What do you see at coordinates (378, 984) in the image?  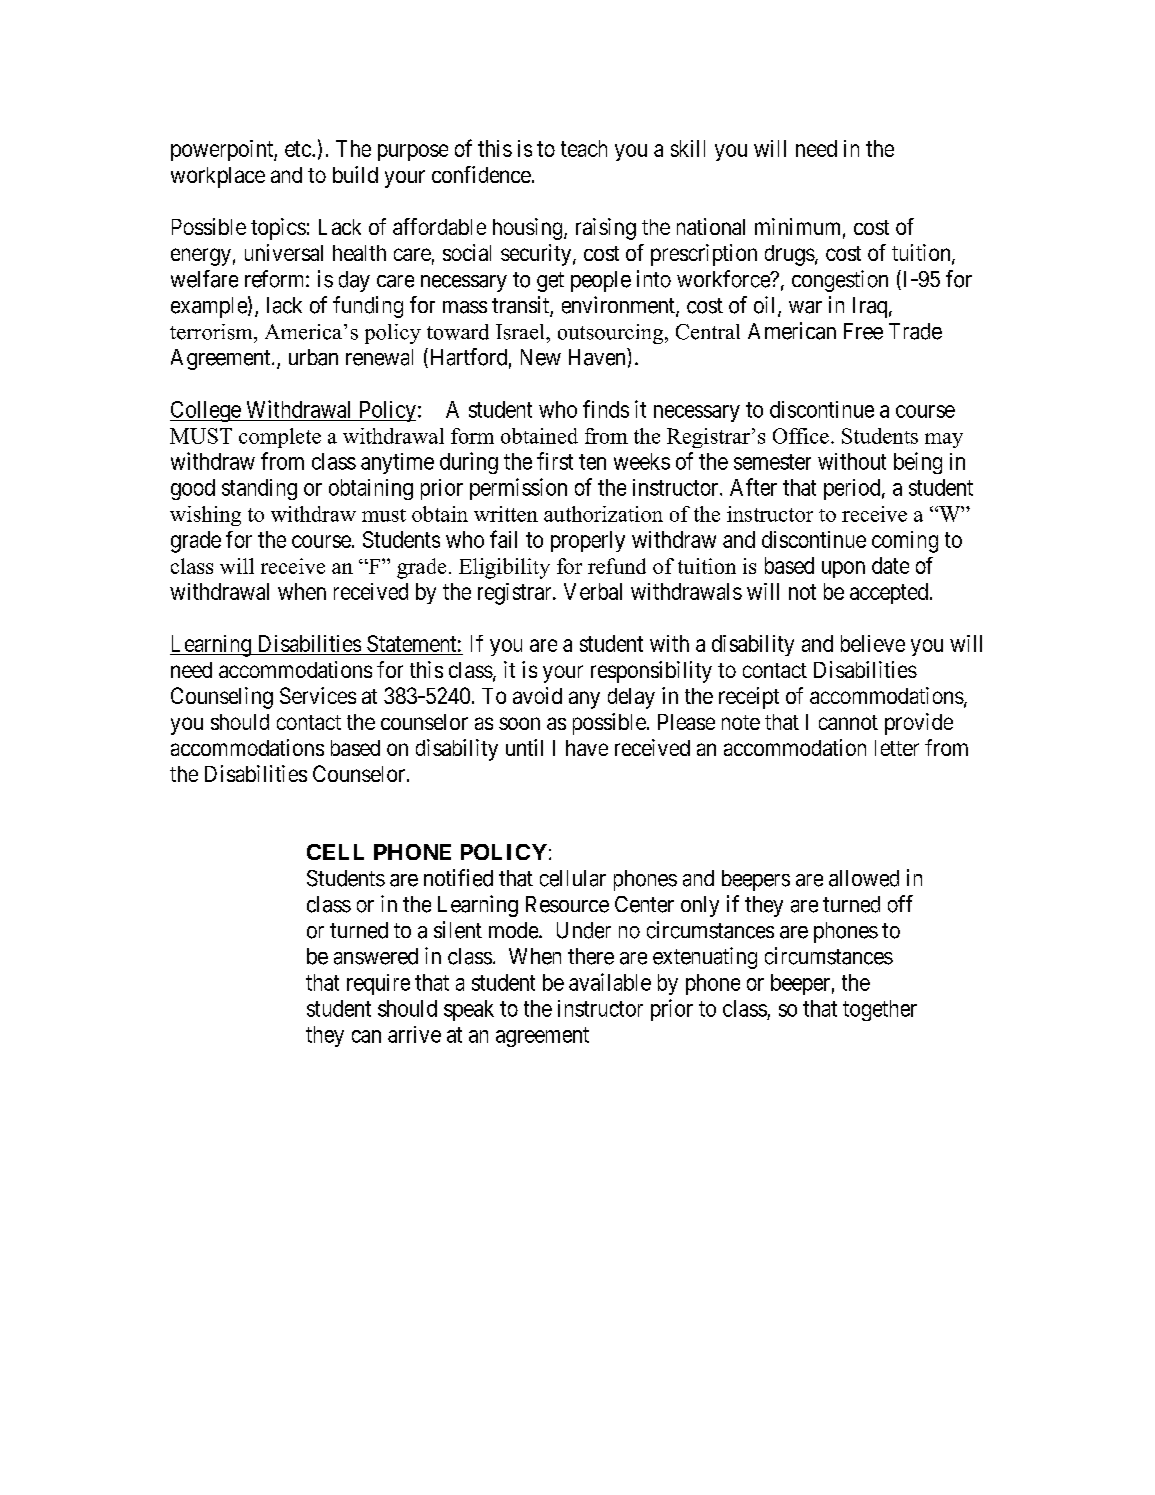 I see `require` at bounding box center [378, 984].
